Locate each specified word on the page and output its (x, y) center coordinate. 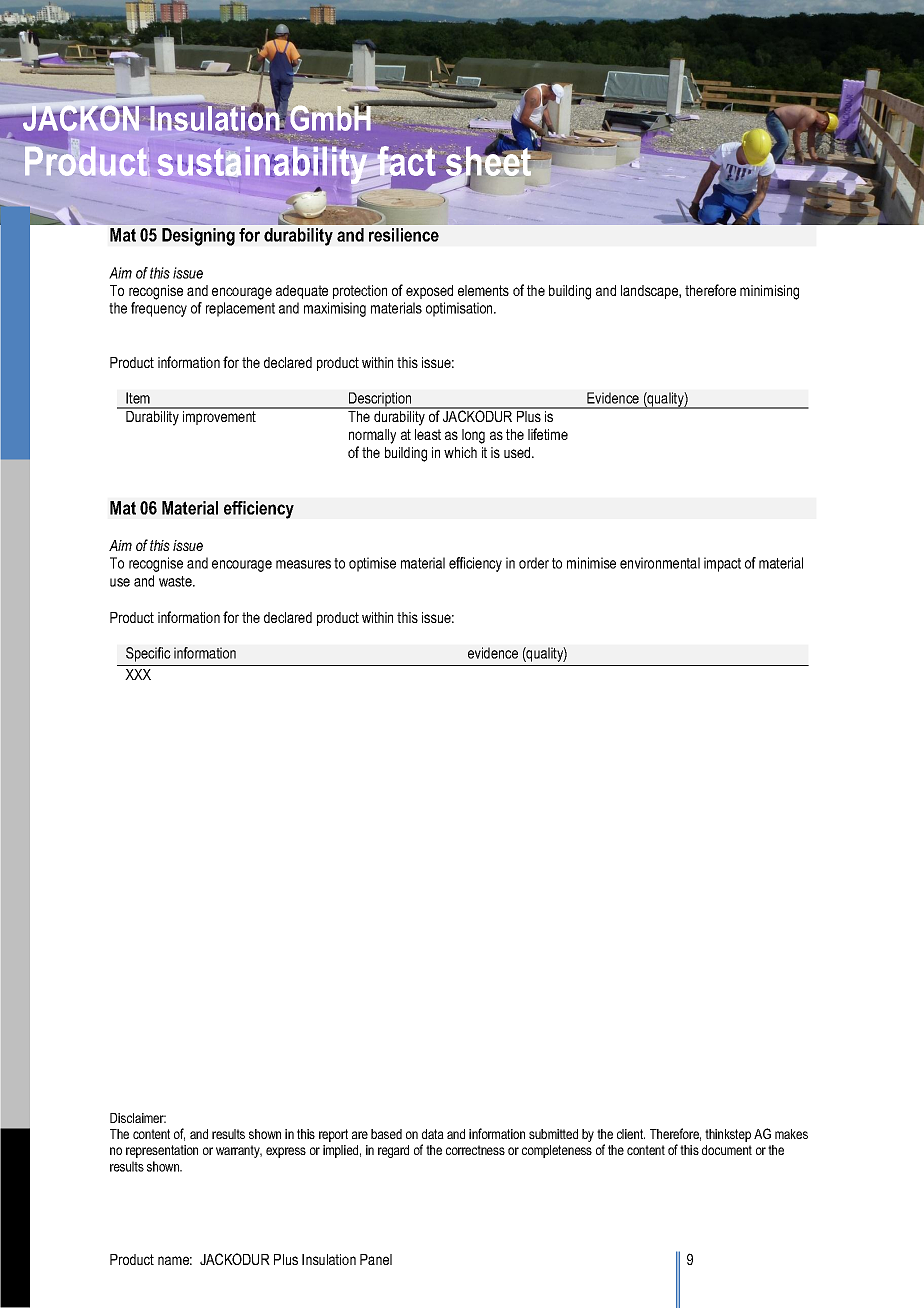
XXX (138, 674)
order (534, 563)
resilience (404, 235)
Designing (198, 237)
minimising (769, 292)
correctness (475, 1150)
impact (722, 564)
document (727, 1150)
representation (162, 1151)
